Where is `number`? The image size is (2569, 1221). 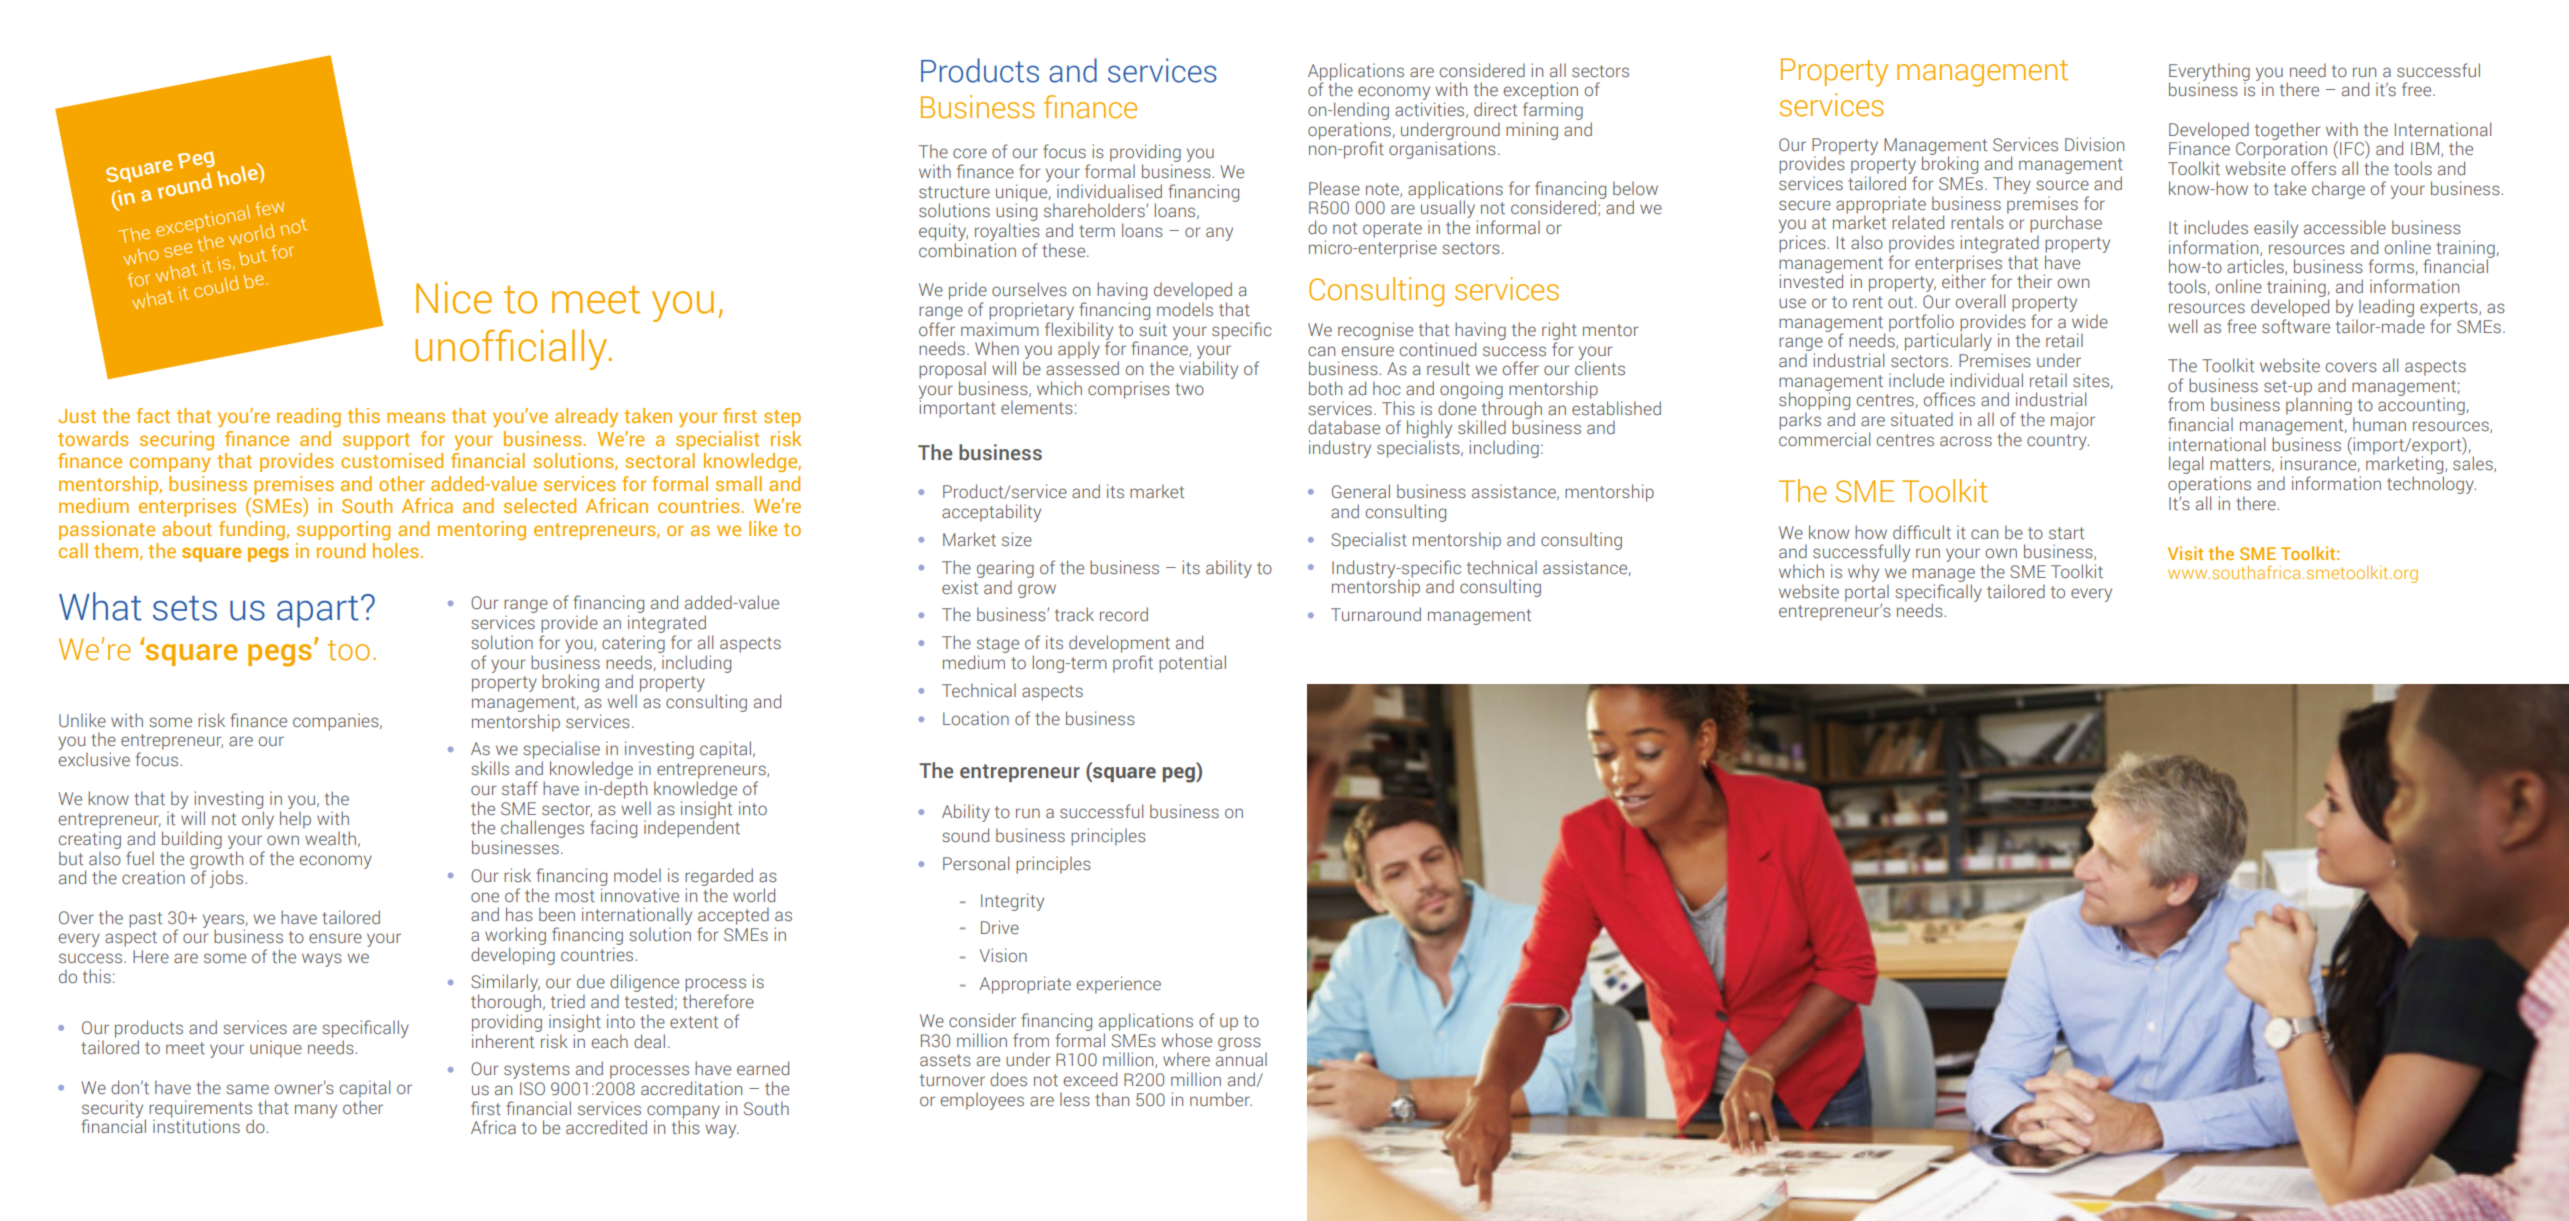
number is located at coordinates (1221, 1099).
